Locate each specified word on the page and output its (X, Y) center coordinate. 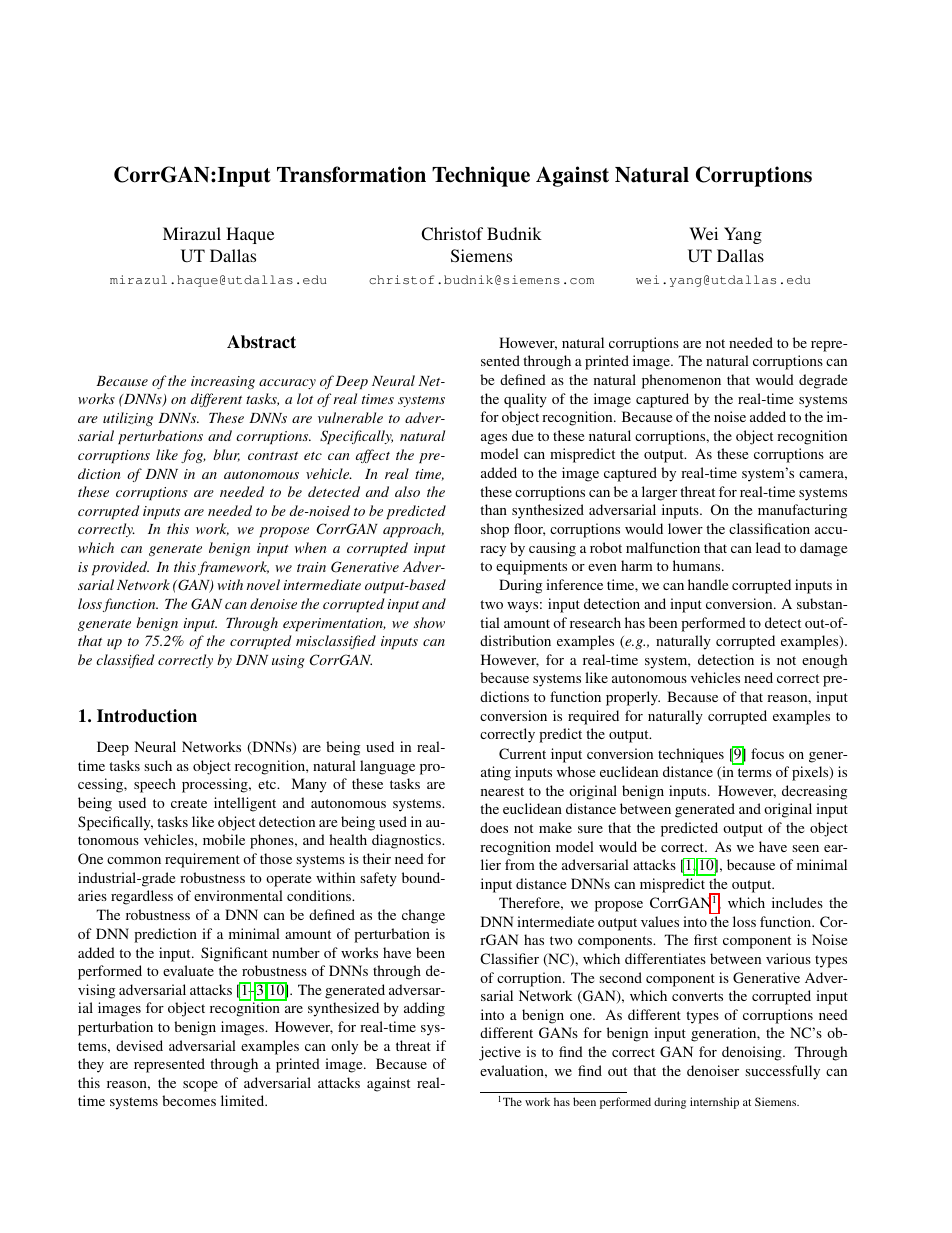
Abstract (261, 342)
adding (424, 1009)
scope (200, 1086)
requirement (202, 860)
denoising (753, 1053)
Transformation (351, 174)
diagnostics (407, 841)
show (429, 622)
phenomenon (681, 381)
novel (263, 584)
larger (659, 493)
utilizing (128, 419)
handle (708, 584)
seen (805, 848)
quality (525, 400)
